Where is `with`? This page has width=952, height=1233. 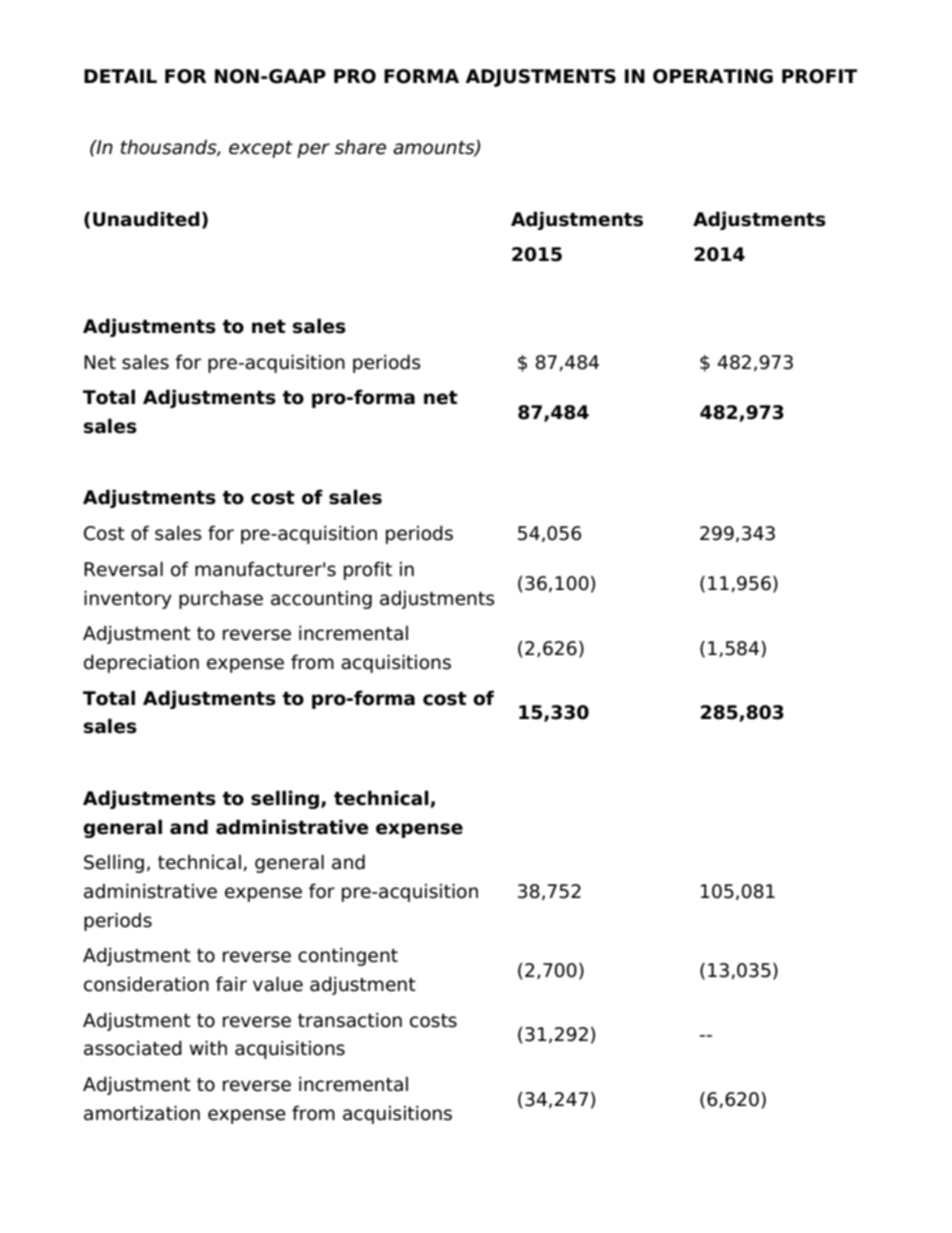
with is located at coordinates (208, 1047).
